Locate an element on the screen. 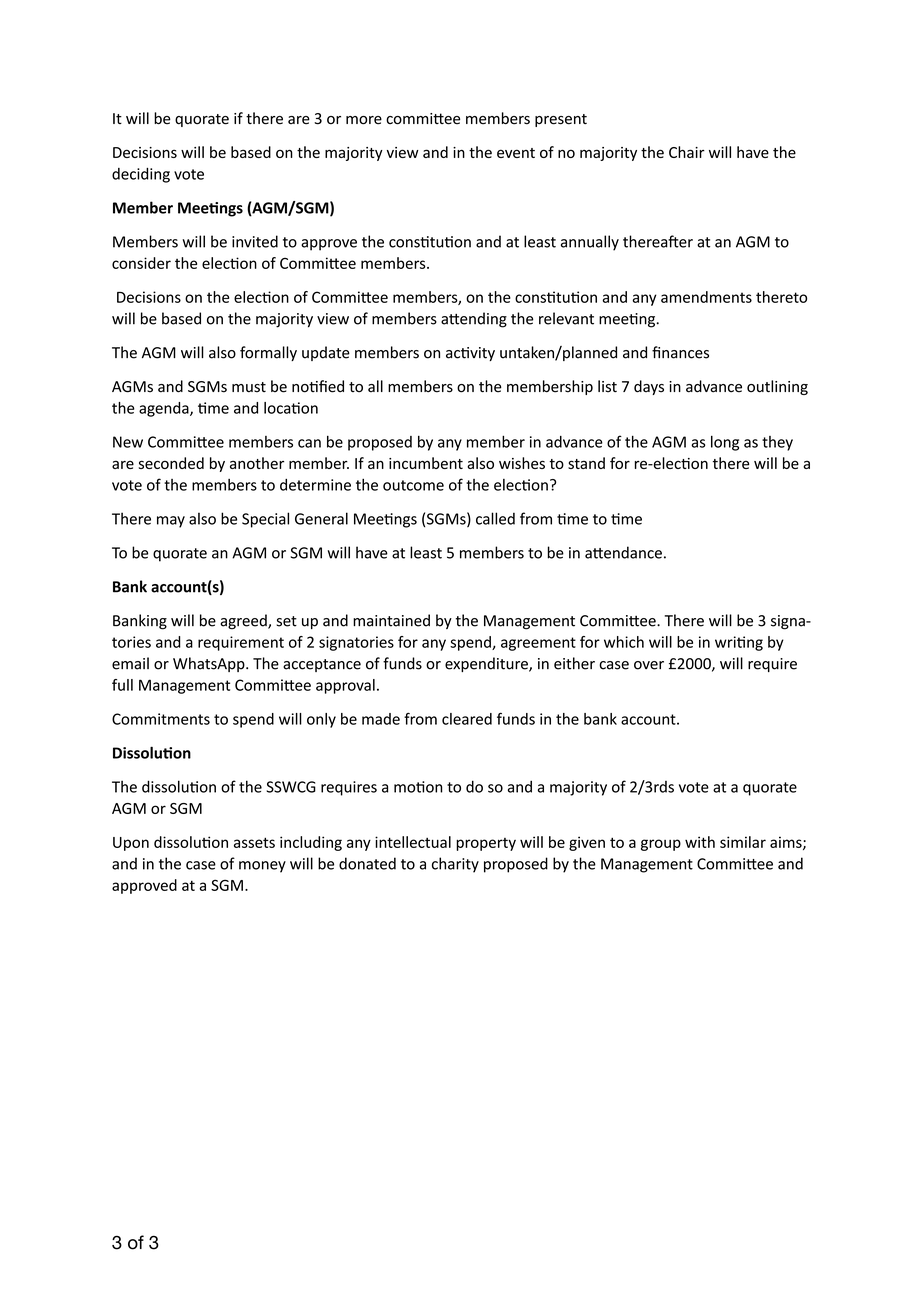 This screenshot has height=1308, width=924. cleared is located at coordinates (467, 719).
